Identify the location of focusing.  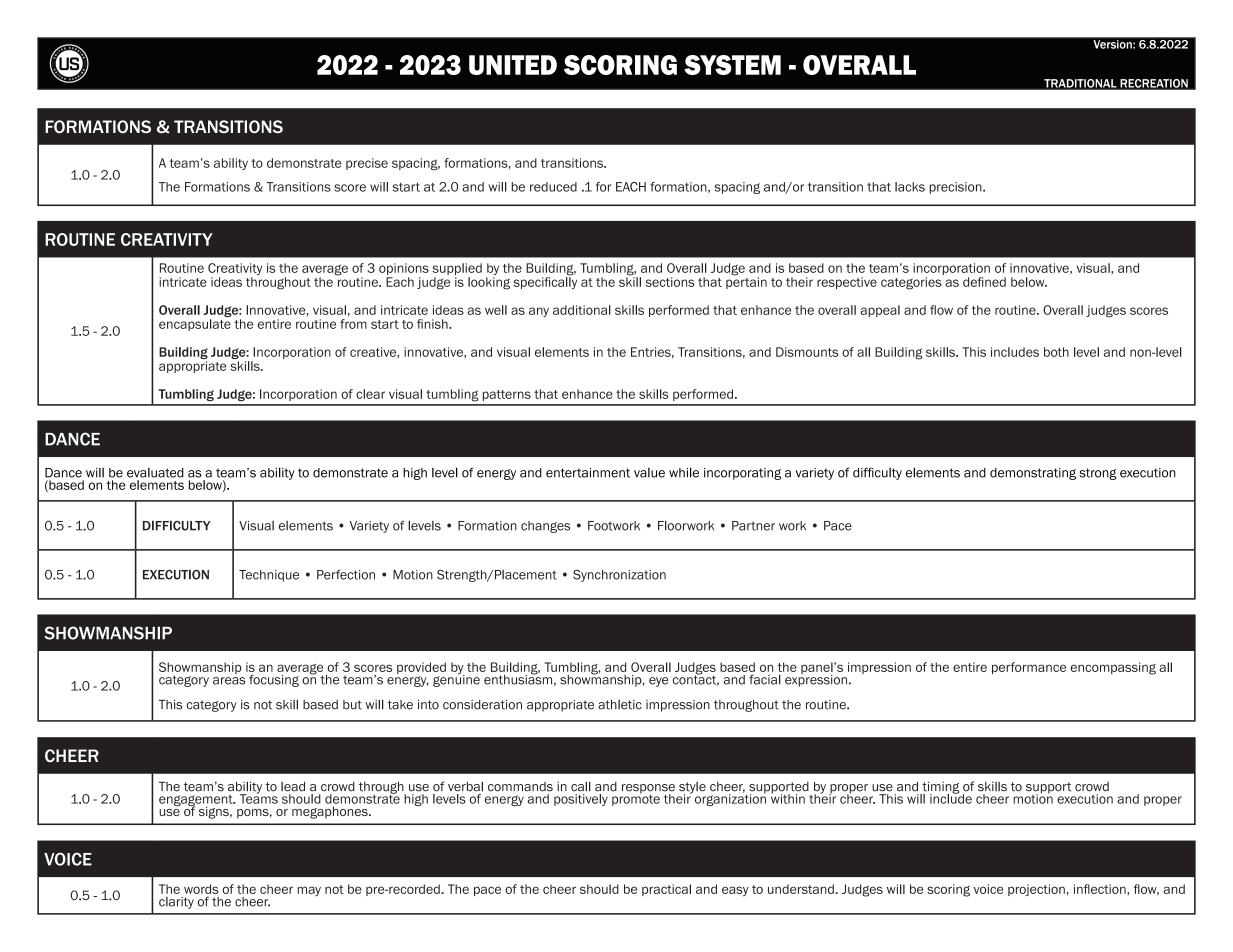
(274, 680).
